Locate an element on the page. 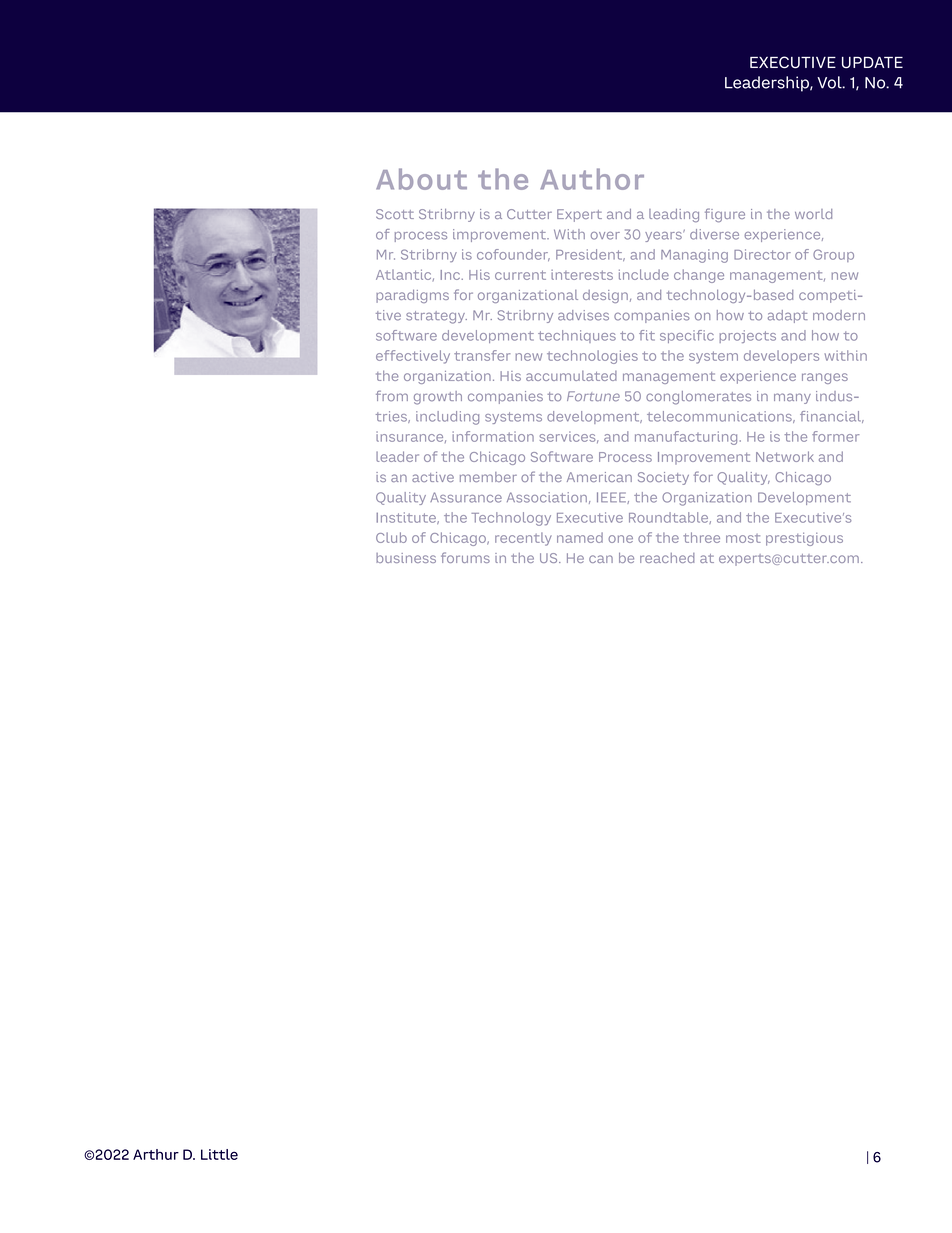  Arthur is located at coordinates (156, 1154).
